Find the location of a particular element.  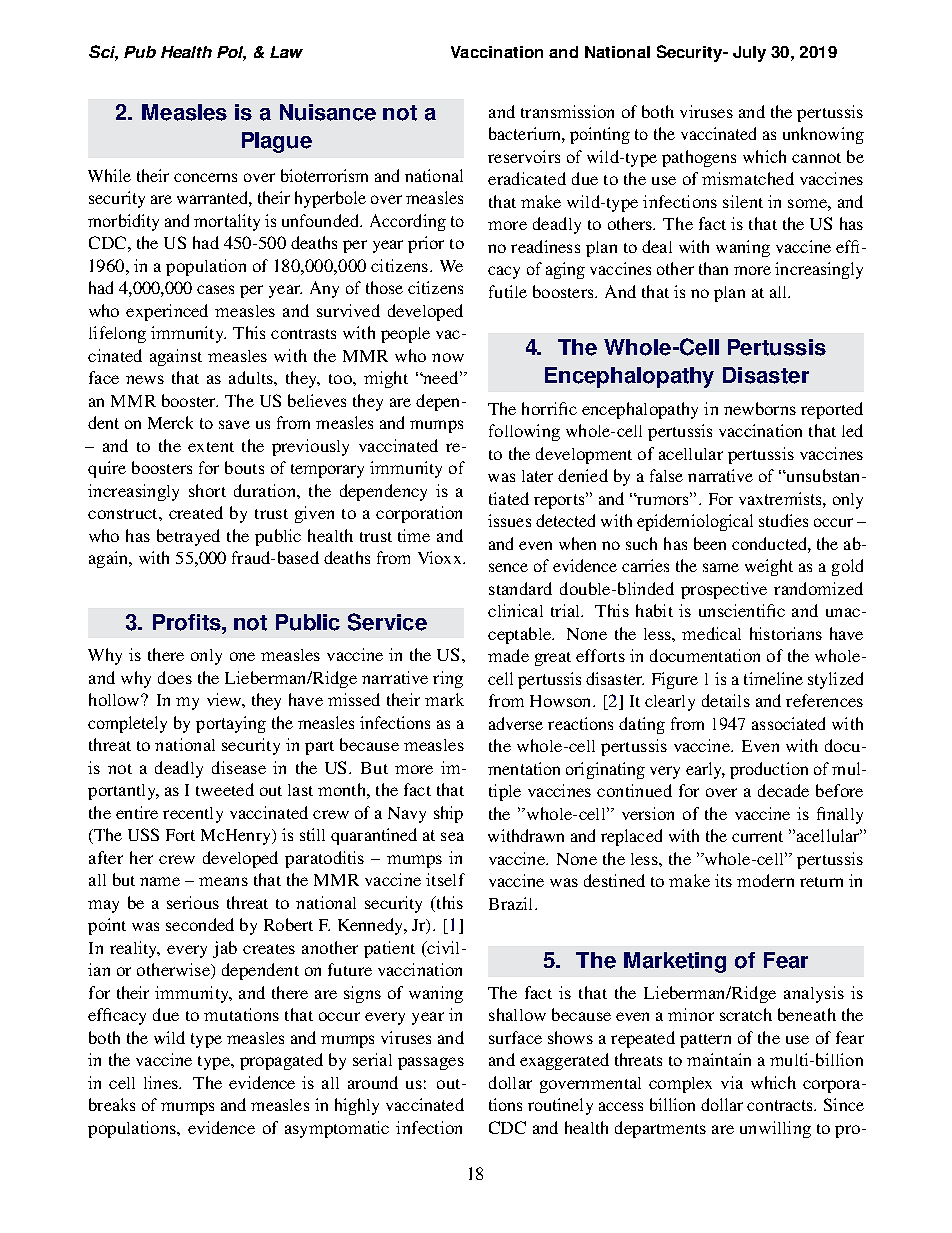

Law is located at coordinates (286, 52).
